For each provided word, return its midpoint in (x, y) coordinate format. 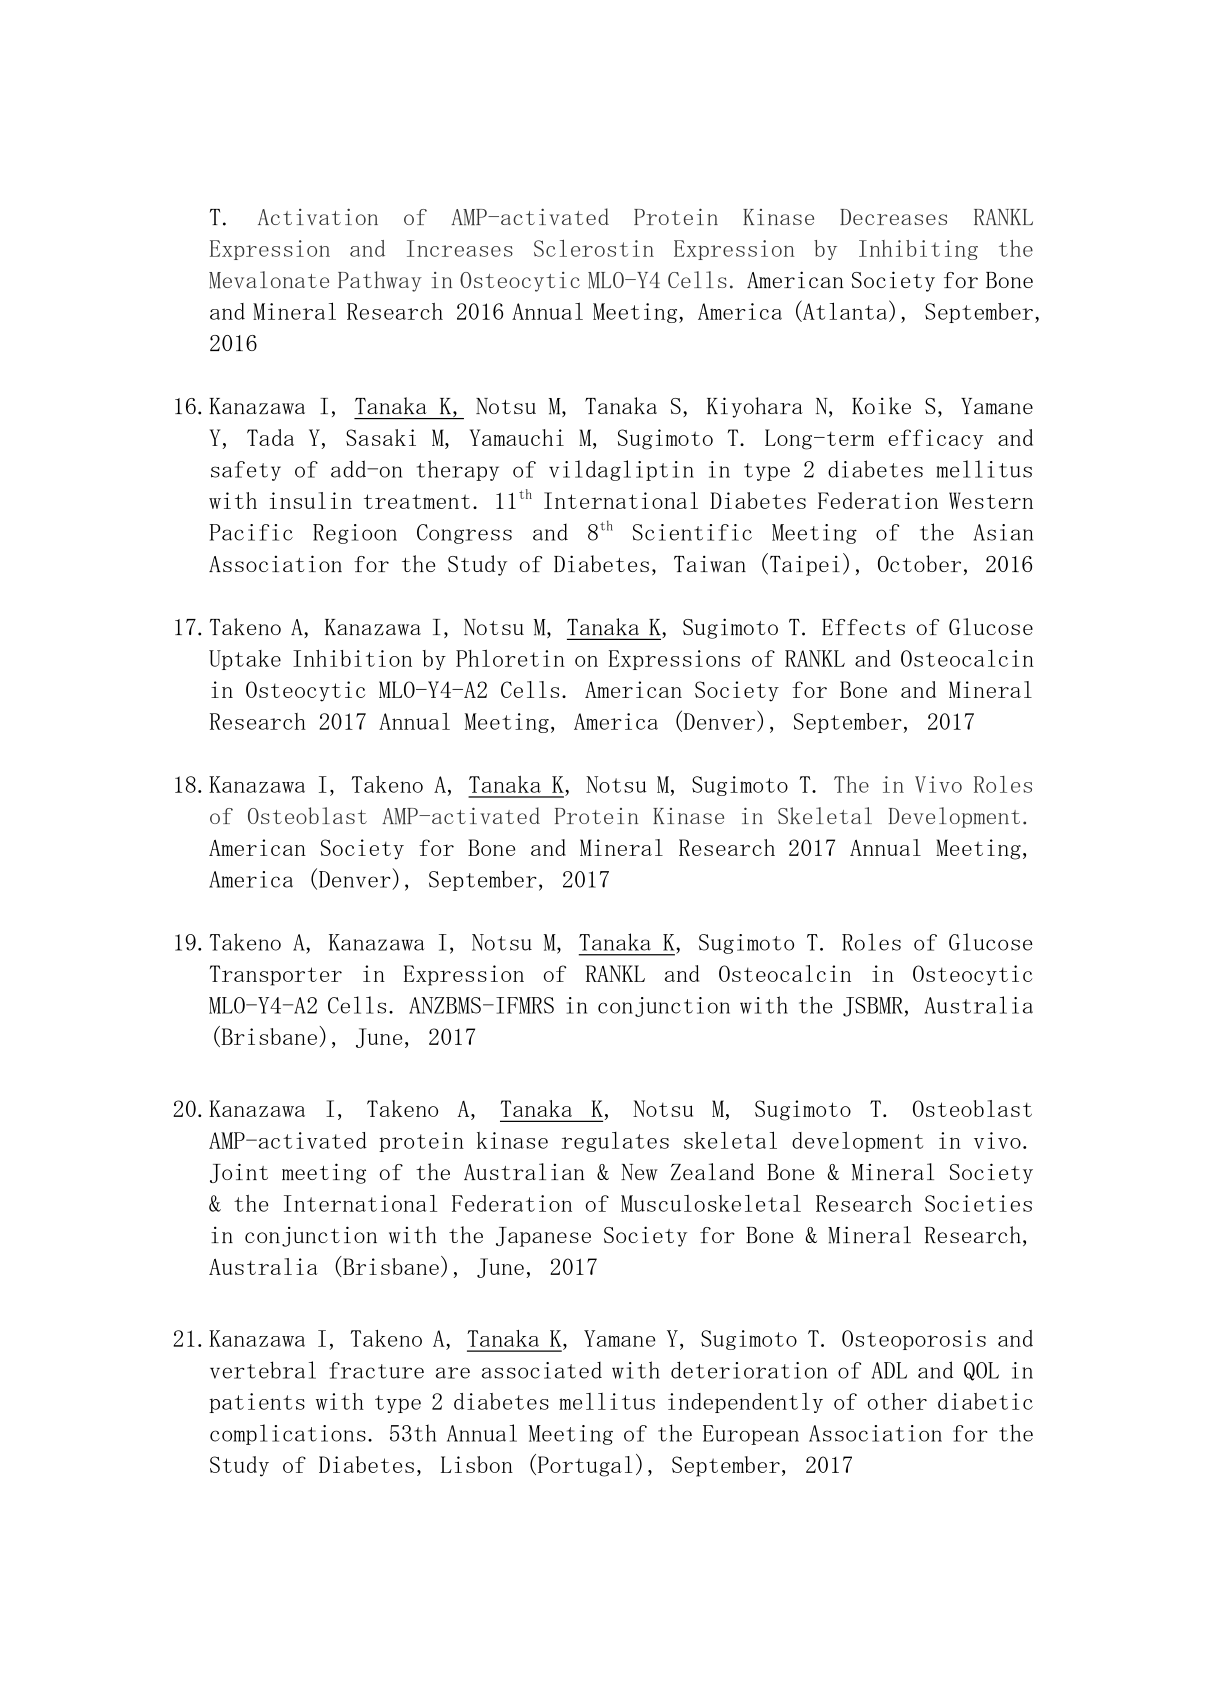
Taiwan (710, 563)
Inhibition (352, 658)
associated (542, 1370)
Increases (460, 248)
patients (257, 1403)
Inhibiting (918, 250)
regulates (615, 1142)
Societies (978, 1203)
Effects (863, 627)
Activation (318, 216)
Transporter (276, 975)
